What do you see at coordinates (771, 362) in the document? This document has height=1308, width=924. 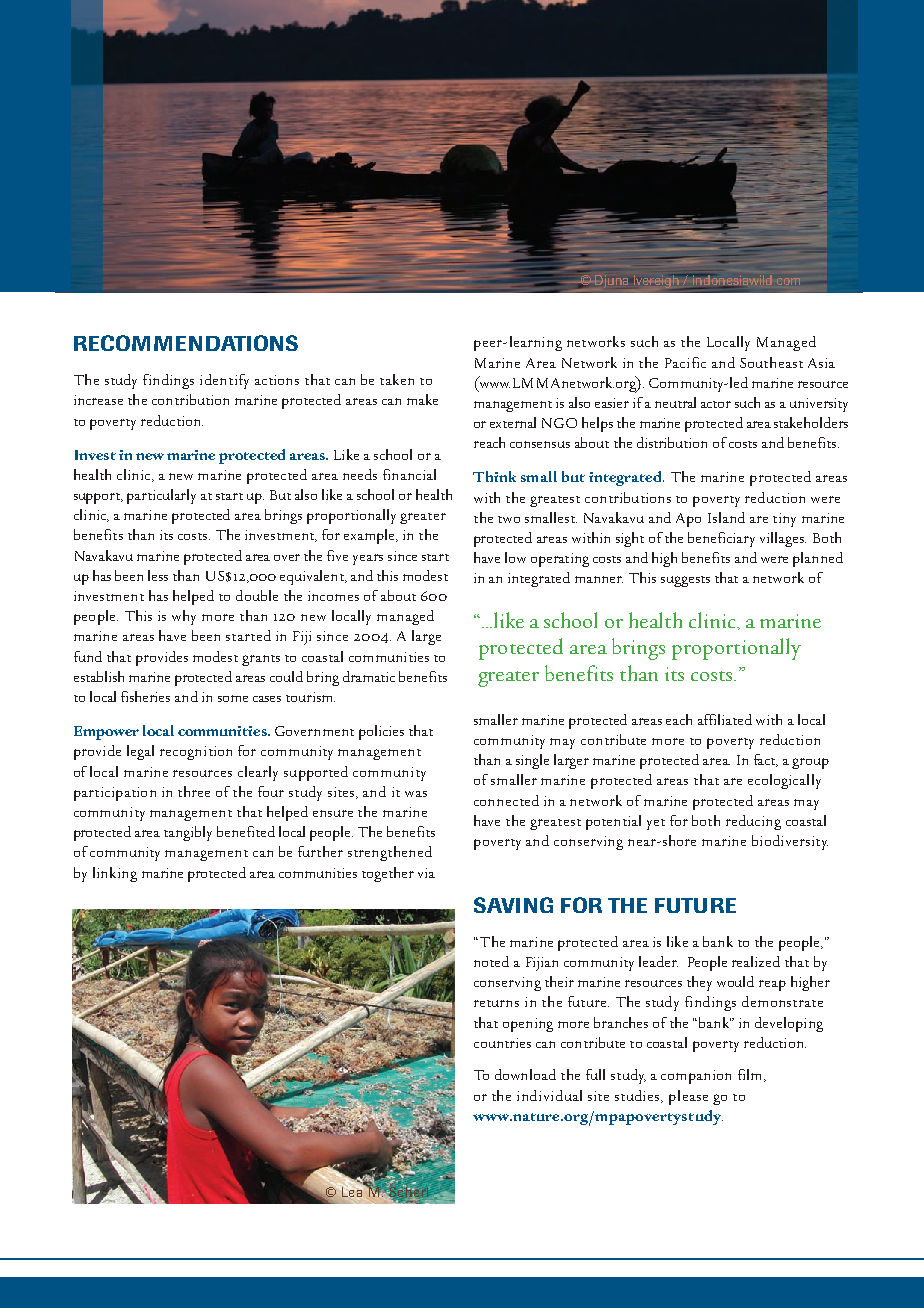 I see `Southeast` at bounding box center [771, 362].
